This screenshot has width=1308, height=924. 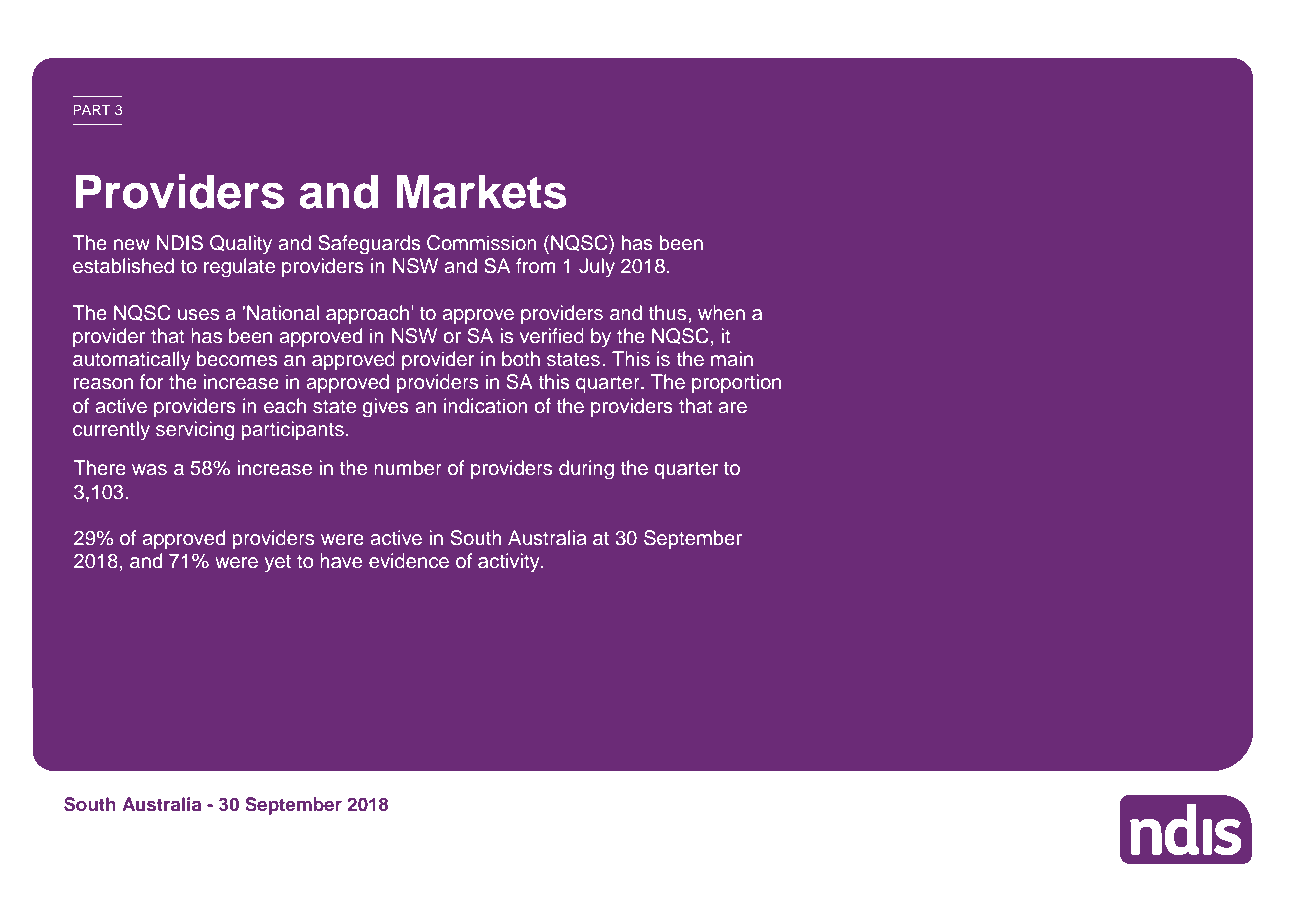 What do you see at coordinates (736, 383) in the screenshot?
I see `proportion` at bounding box center [736, 383].
